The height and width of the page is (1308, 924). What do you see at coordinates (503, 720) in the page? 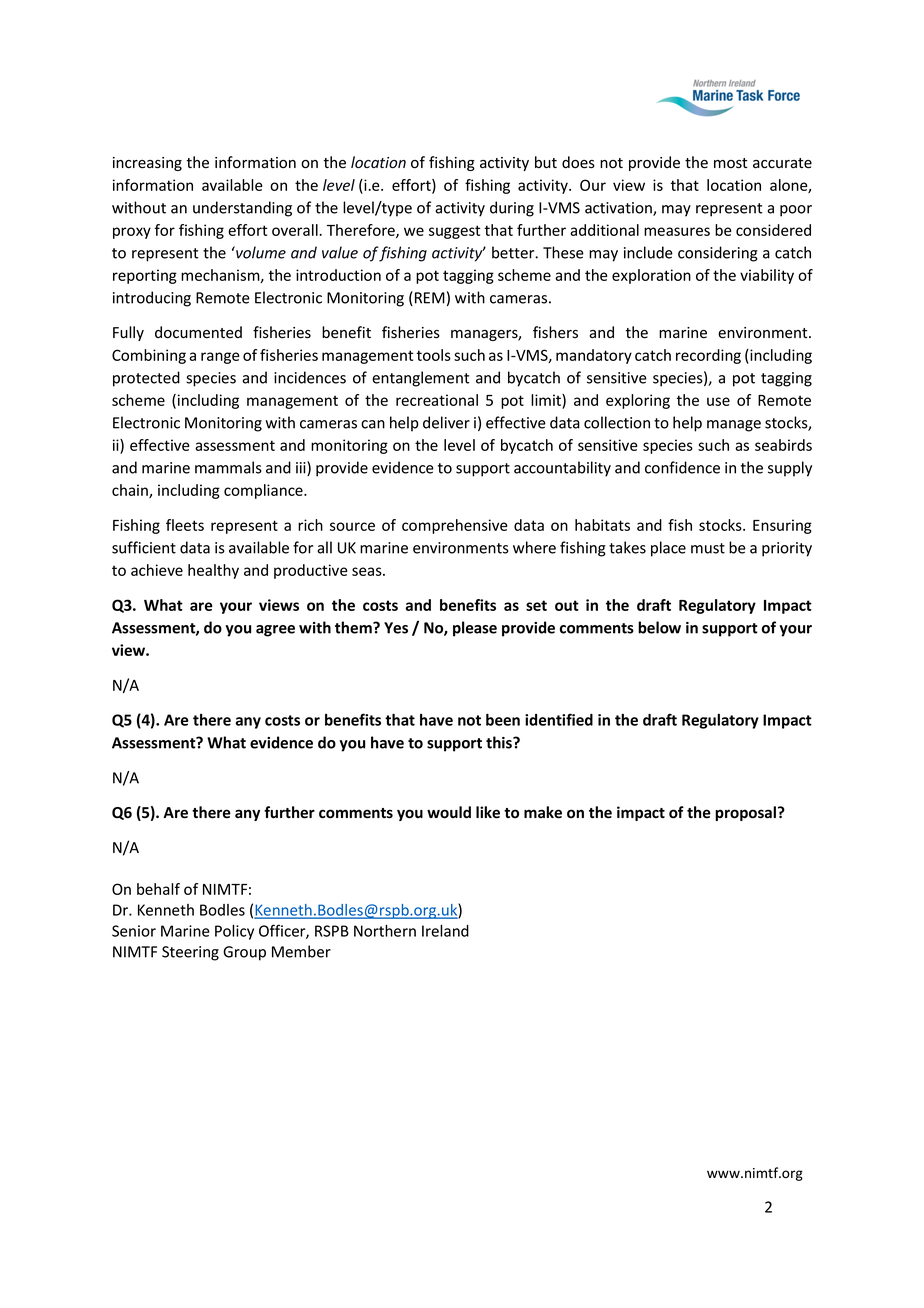
I see `been` at bounding box center [503, 720].
